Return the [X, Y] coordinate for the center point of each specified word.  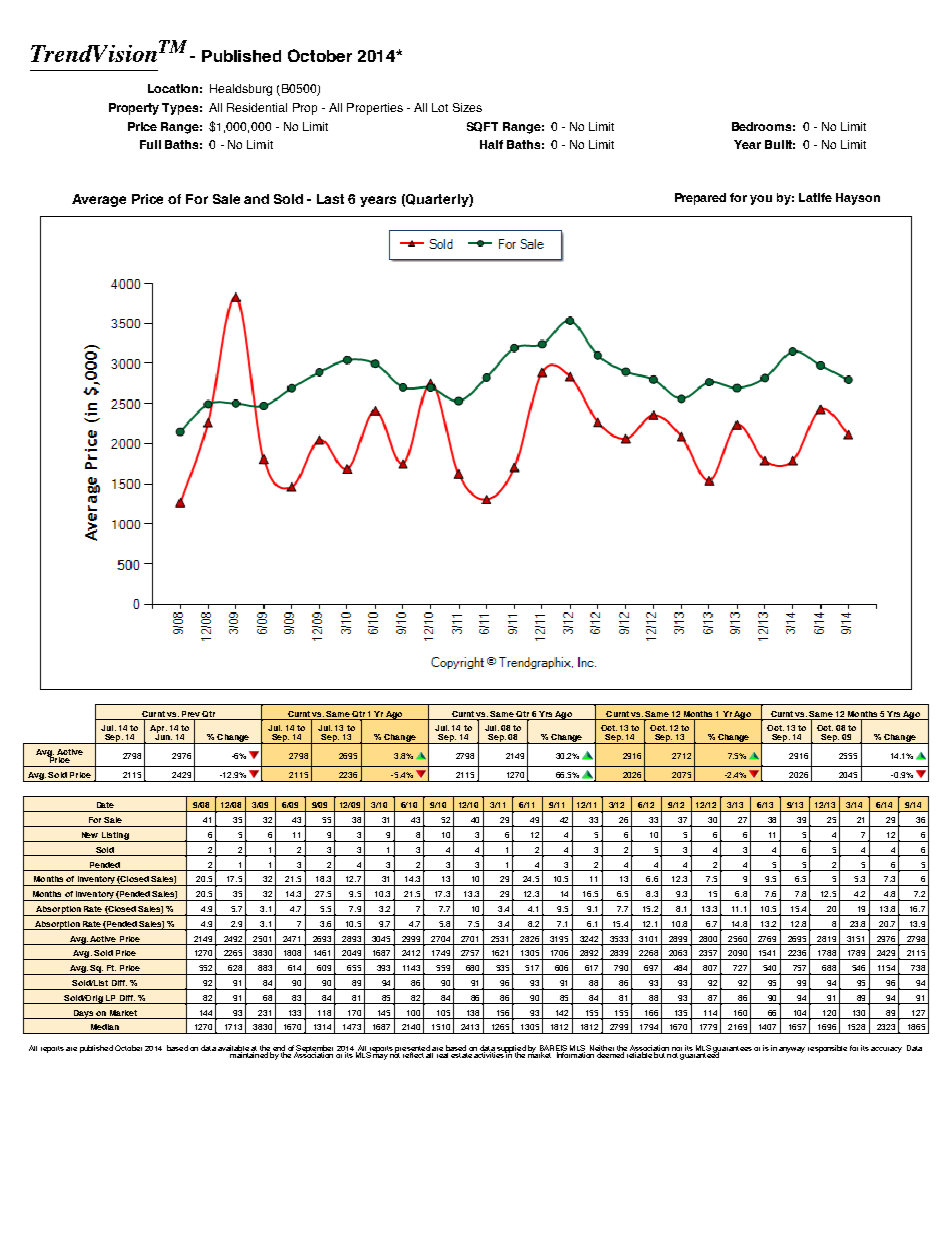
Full [150, 144]
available [233, 1049]
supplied [511, 1050]
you [761, 200]
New [90, 835]
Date [105, 805]
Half [491, 144]
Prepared [700, 199]
